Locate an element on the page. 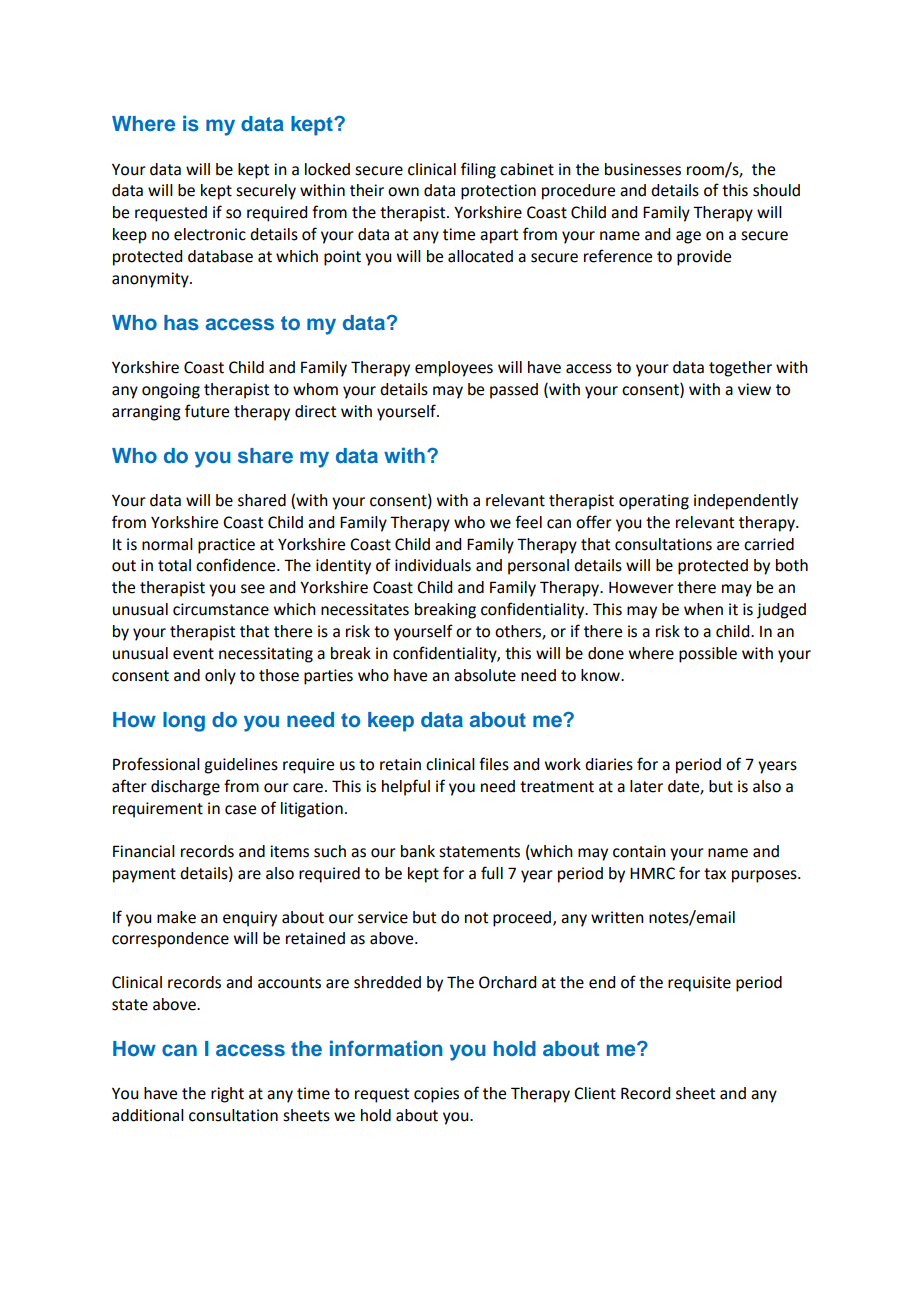 The image size is (924, 1308). protection is located at coordinates (498, 192).
